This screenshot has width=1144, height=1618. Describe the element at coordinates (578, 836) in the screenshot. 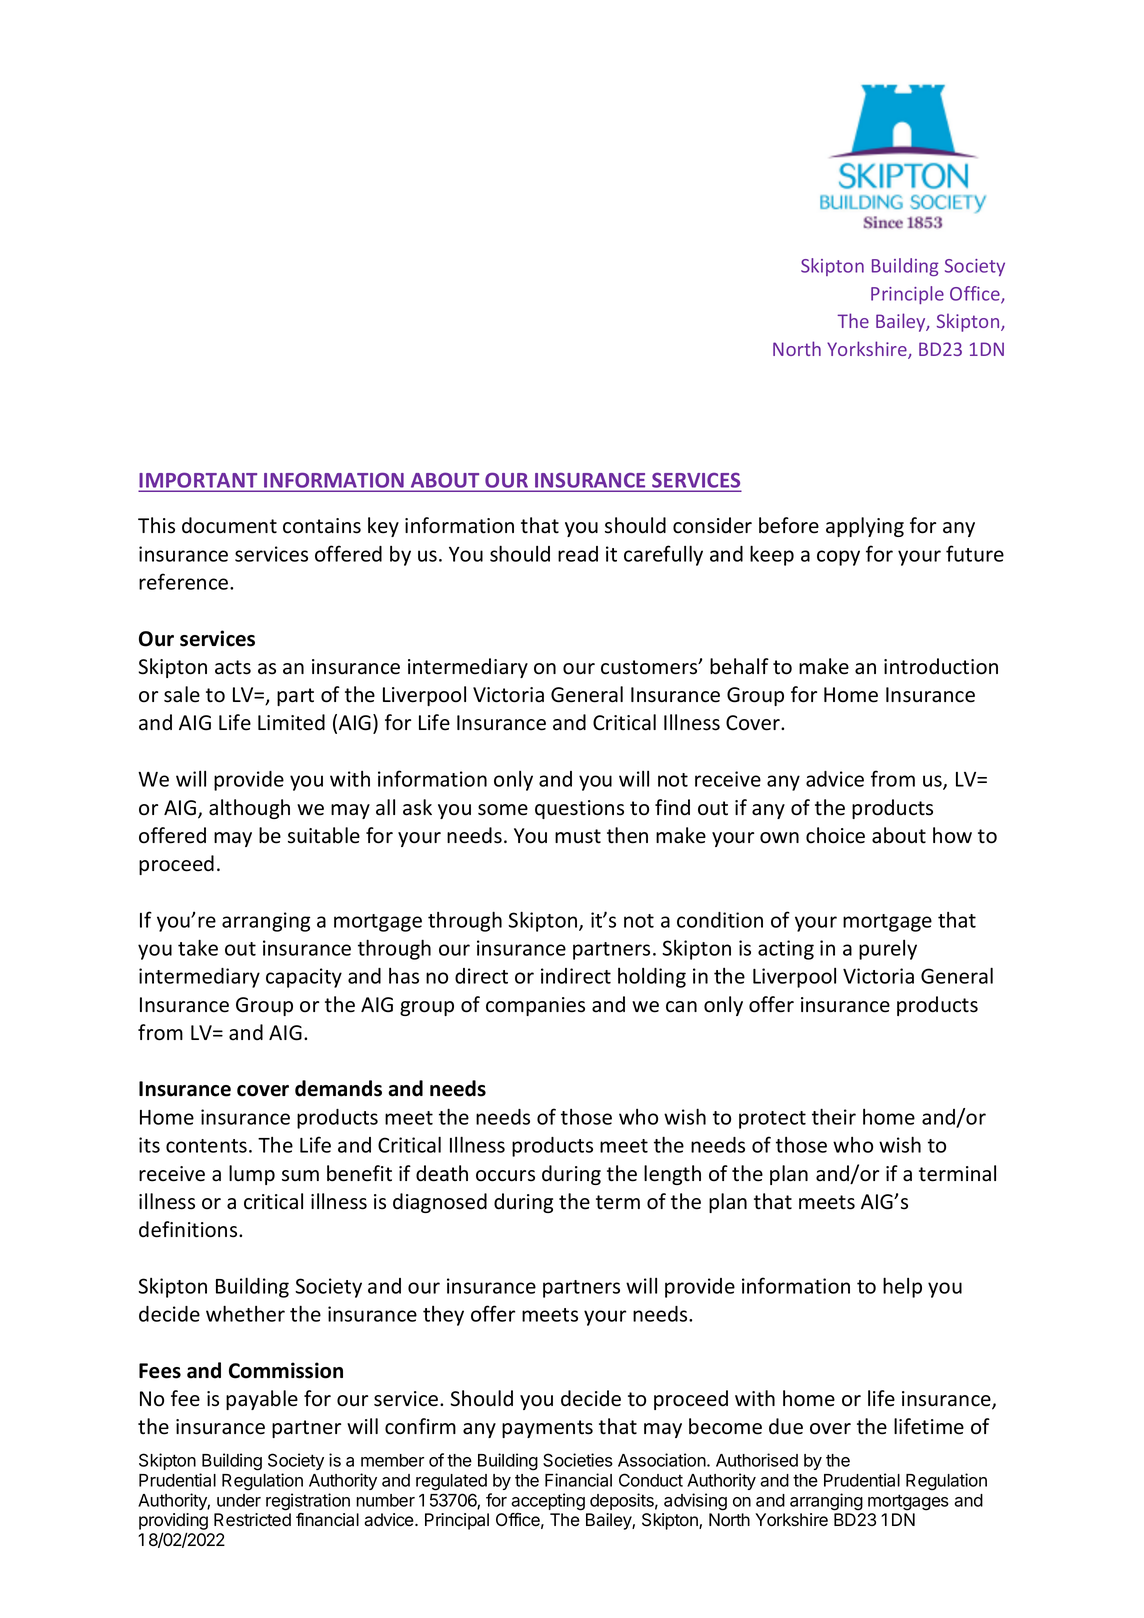

I see `must` at that location.
